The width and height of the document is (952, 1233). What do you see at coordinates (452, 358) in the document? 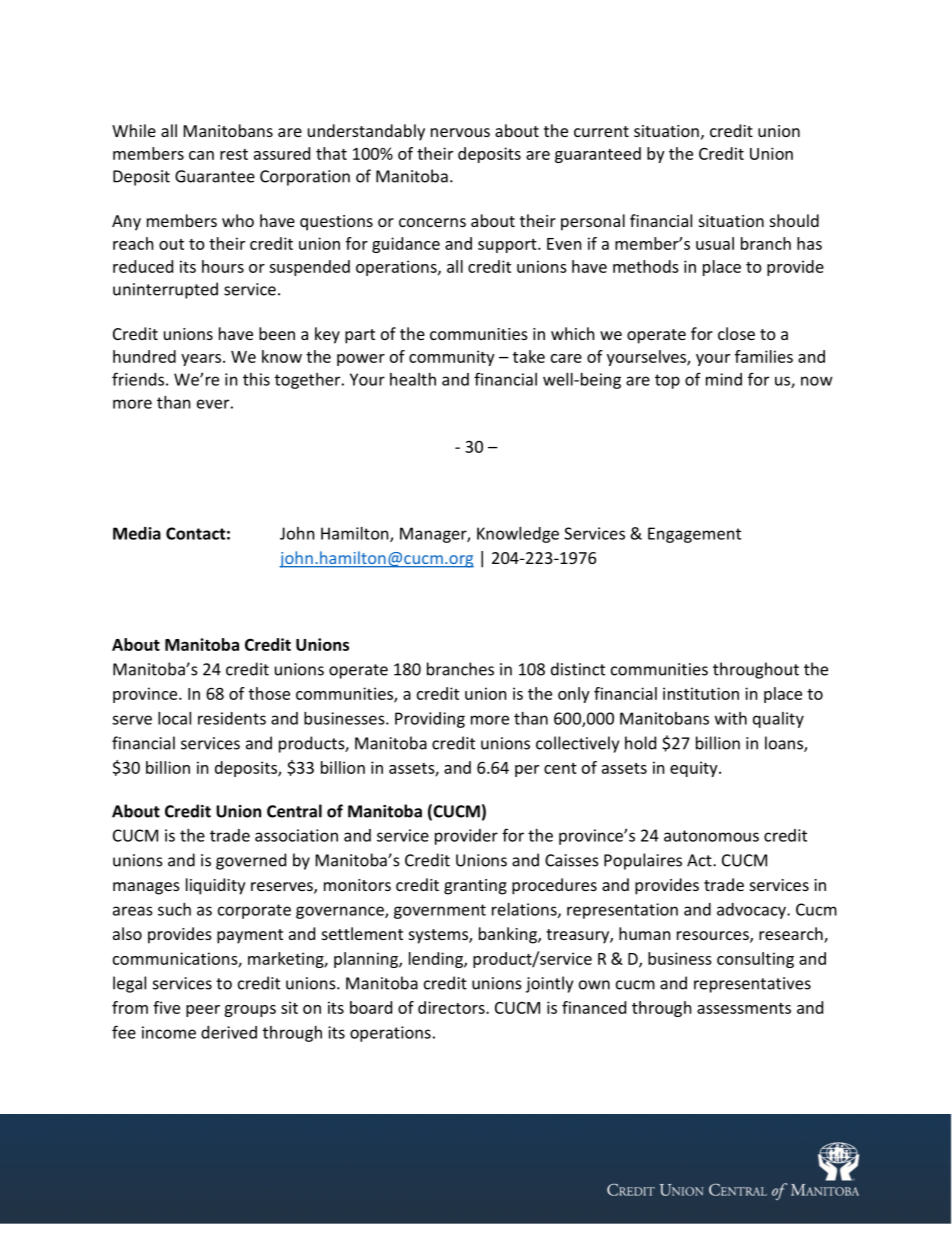
I see `community` at bounding box center [452, 358].
